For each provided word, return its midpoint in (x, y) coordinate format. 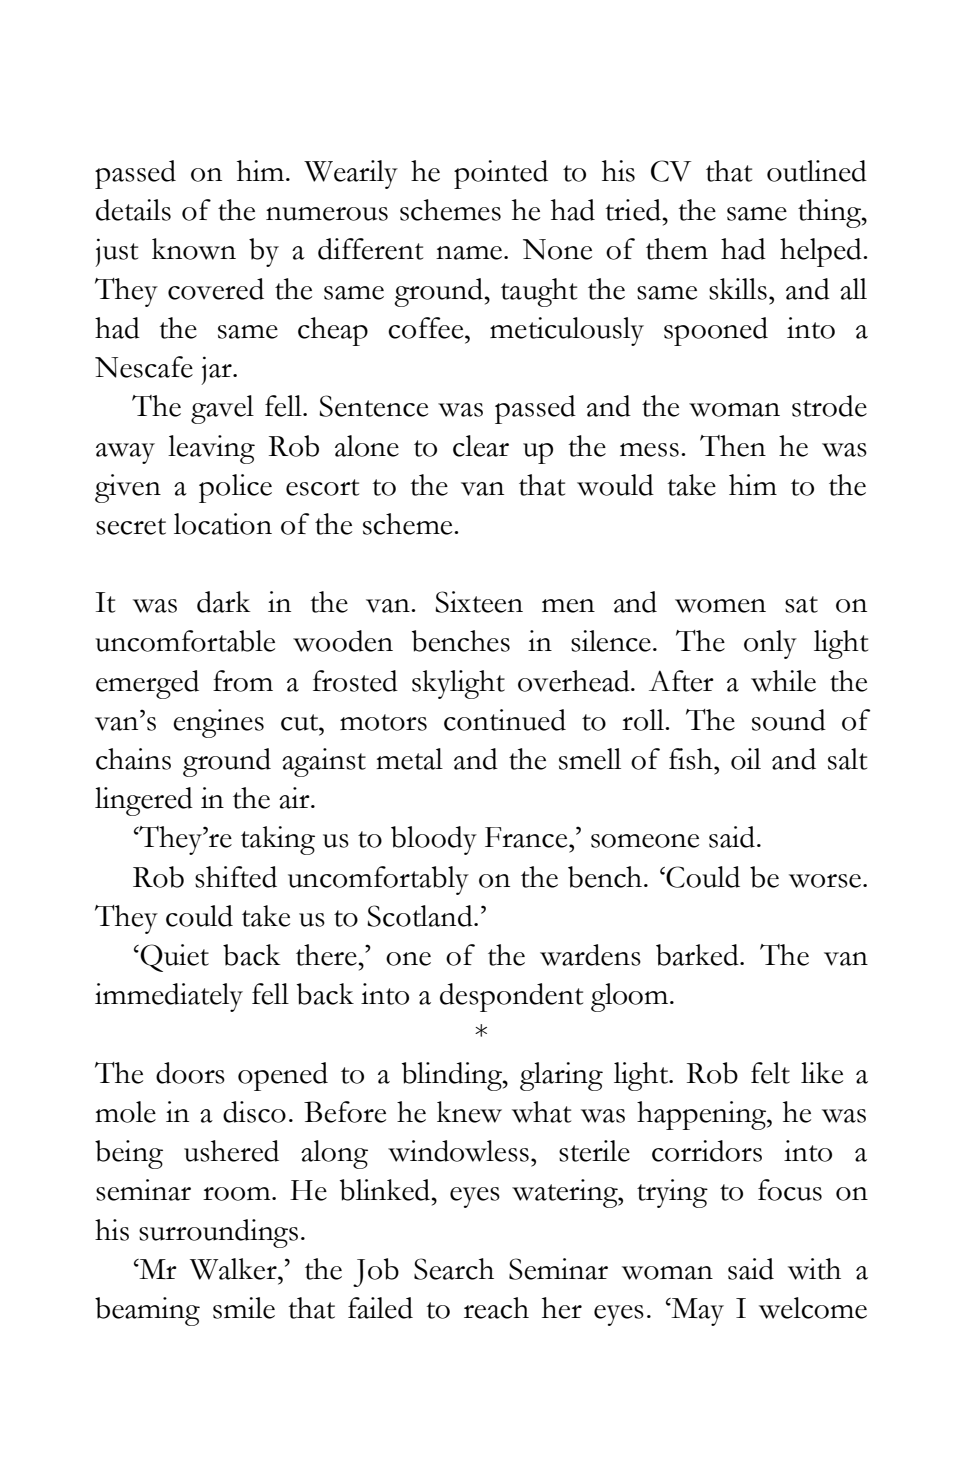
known (194, 249)
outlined (817, 171)
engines (218, 723)
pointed (501, 174)
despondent (511, 997)
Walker (234, 1269)
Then (733, 446)
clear (481, 446)
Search (454, 1269)
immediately (169, 997)
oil (746, 759)
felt (770, 1073)
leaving (211, 449)
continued (505, 720)
